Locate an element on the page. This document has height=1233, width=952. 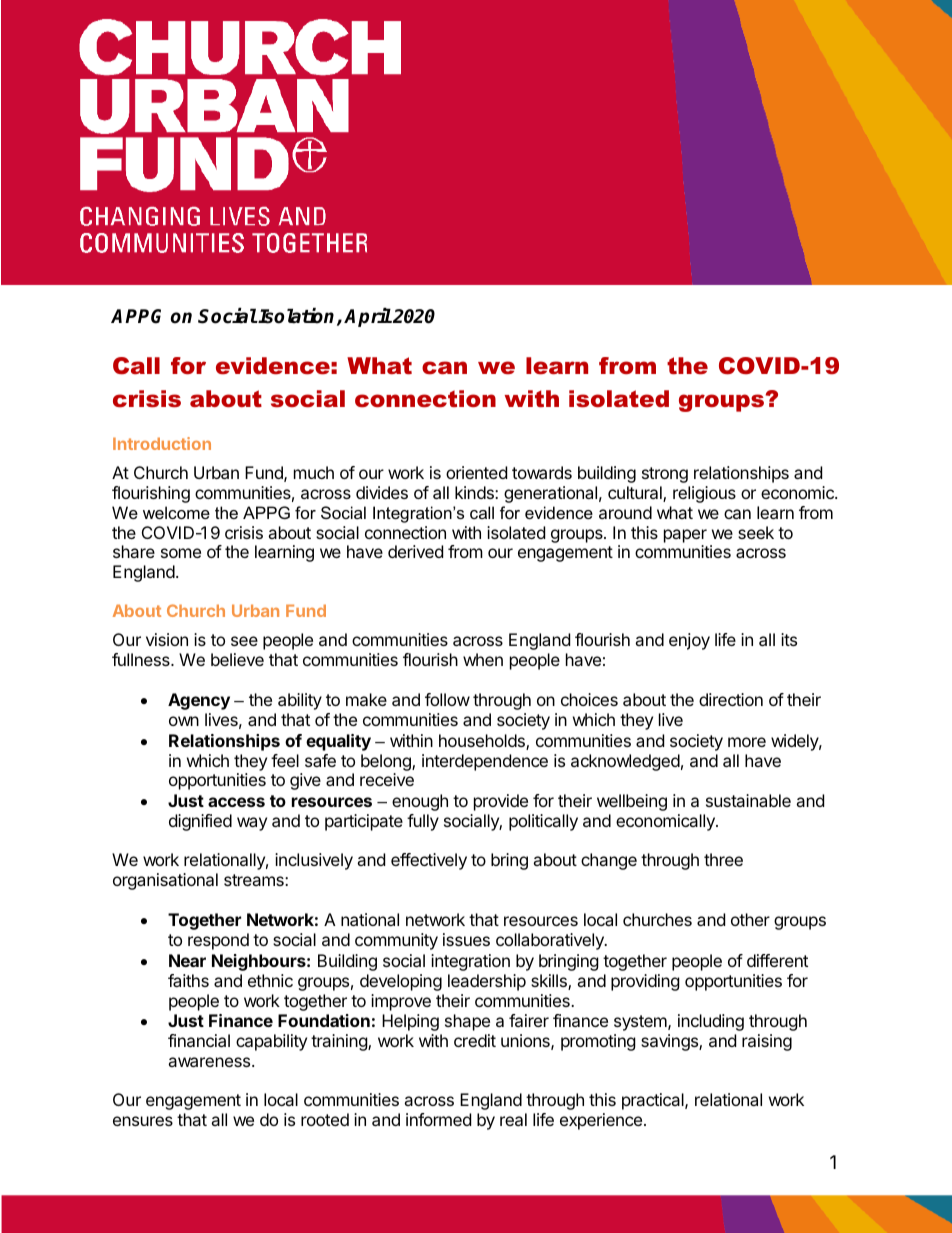
oriented is located at coordinates (476, 472).
